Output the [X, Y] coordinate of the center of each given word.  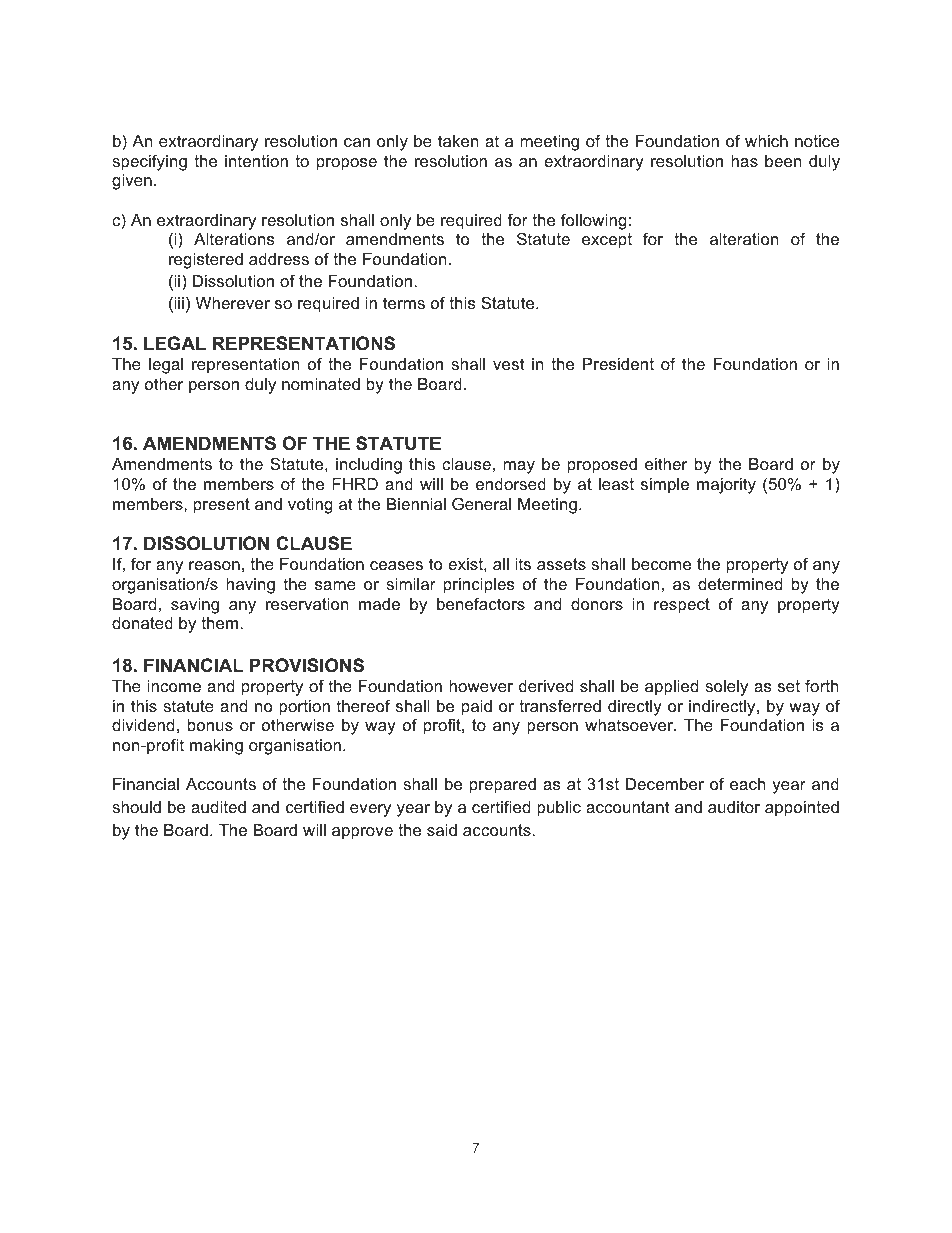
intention [256, 161]
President [618, 364]
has [744, 161]
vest [509, 364]
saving [195, 606]
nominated [321, 384]
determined [740, 584]
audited [218, 807]
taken [458, 141]
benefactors [481, 603]
